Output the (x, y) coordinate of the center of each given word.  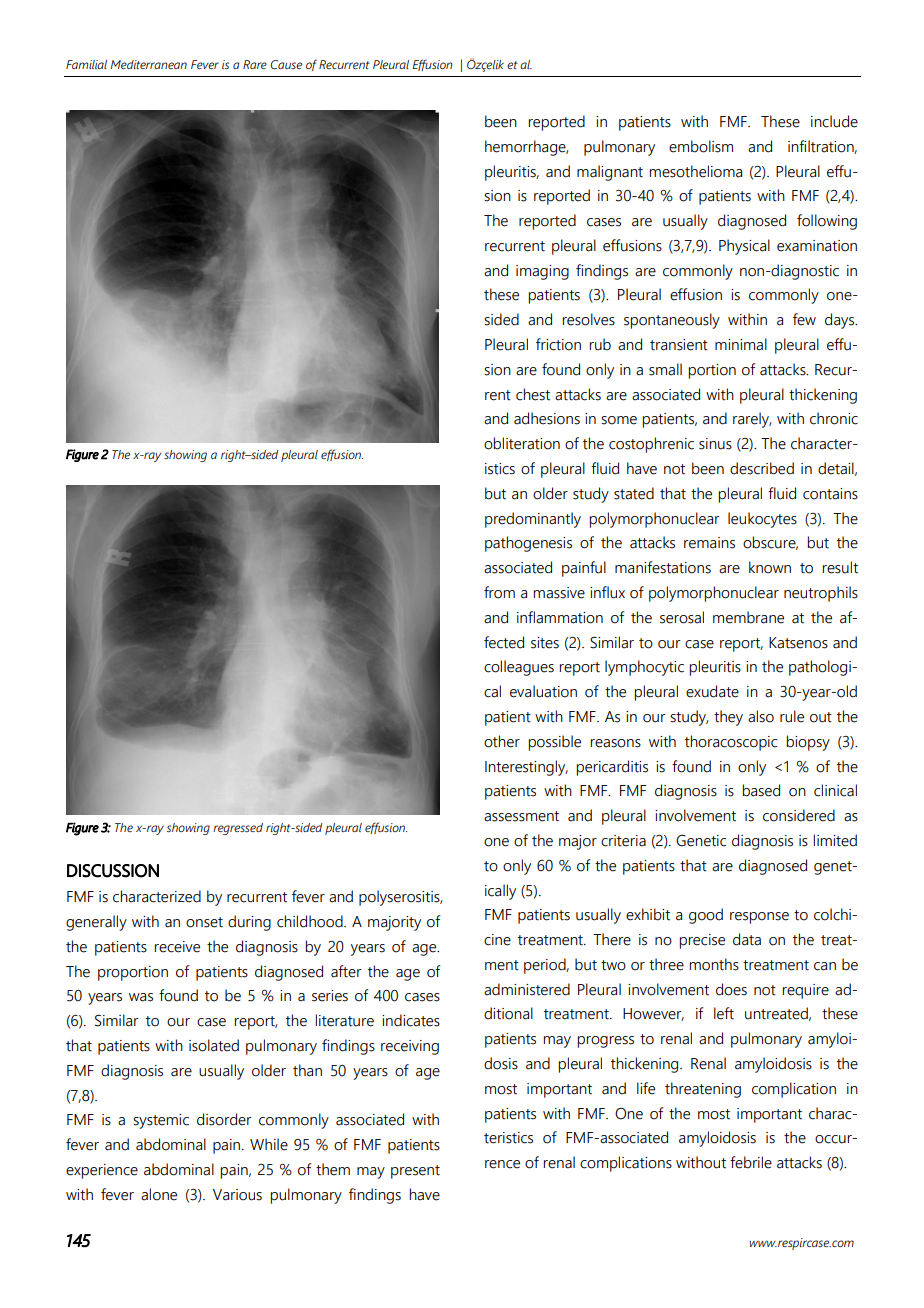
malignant (610, 173)
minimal (741, 344)
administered (527, 989)
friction (558, 344)
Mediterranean (148, 64)
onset (204, 922)
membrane (748, 617)
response (759, 918)
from (499, 592)
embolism (701, 146)
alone (159, 1194)
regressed (238, 829)
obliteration (522, 443)
